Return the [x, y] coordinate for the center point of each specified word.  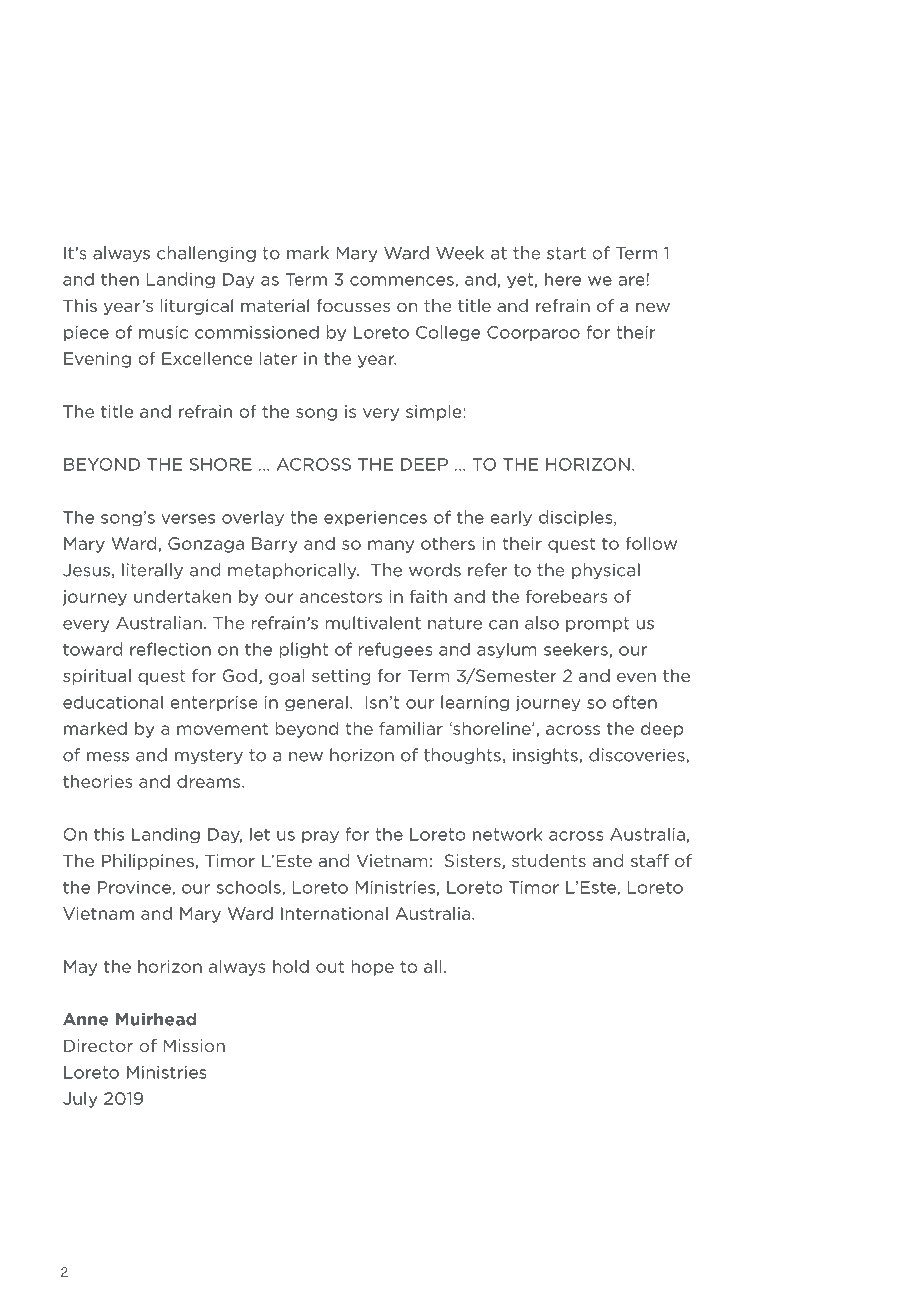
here [563, 279]
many [391, 546]
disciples [577, 518]
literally [152, 571]
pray [320, 837]
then [120, 279]
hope [372, 968]
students [549, 860]
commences [403, 282]
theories [97, 781]
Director [98, 1045]
